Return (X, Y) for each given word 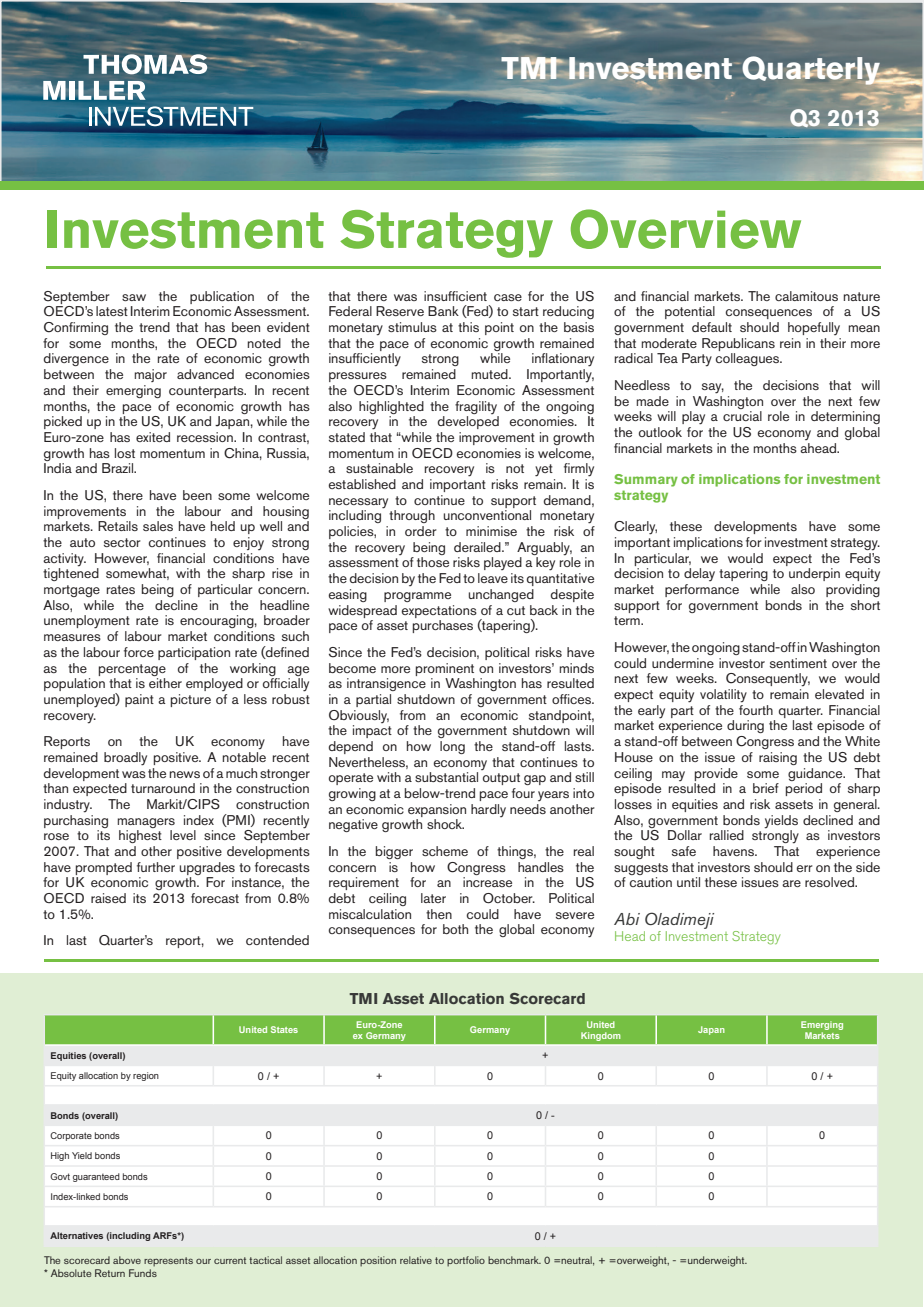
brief (766, 788)
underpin (814, 574)
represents (168, 1262)
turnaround (163, 788)
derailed (478, 547)
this (468, 327)
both (455, 929)
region (146, 1076)
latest (112, 311)
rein (790, 343)
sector (122, 542)
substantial (446, 777)
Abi (627, 919)
